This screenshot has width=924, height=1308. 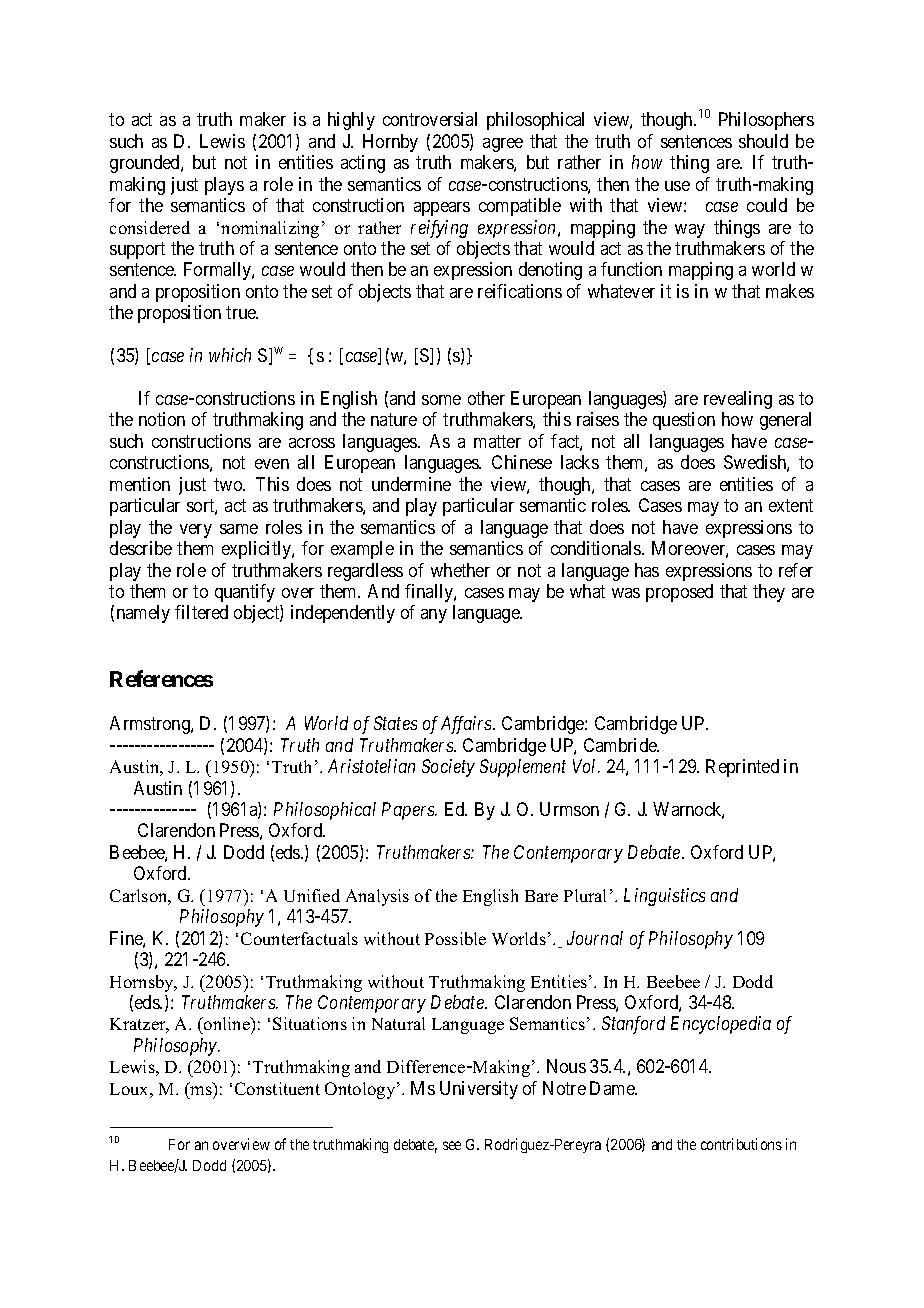 What do you see at coordinates (503, 145) in the screenshot?
I see `agree` at bounding box center [503, 145].
